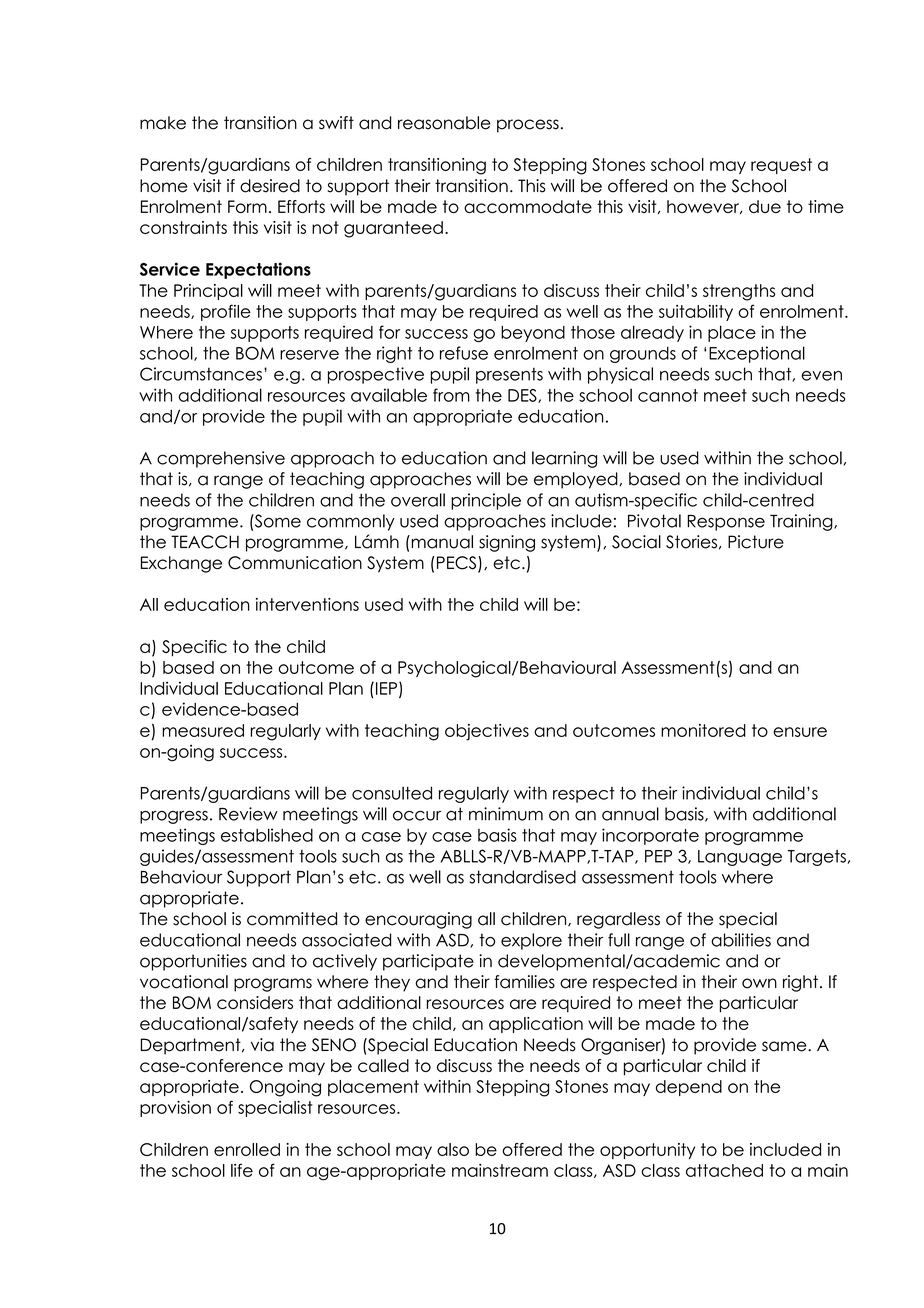 The height and width of the document is (1308, 924). Describe the element at coordinates (270, 186) in the document. I see `desired` at that location.
